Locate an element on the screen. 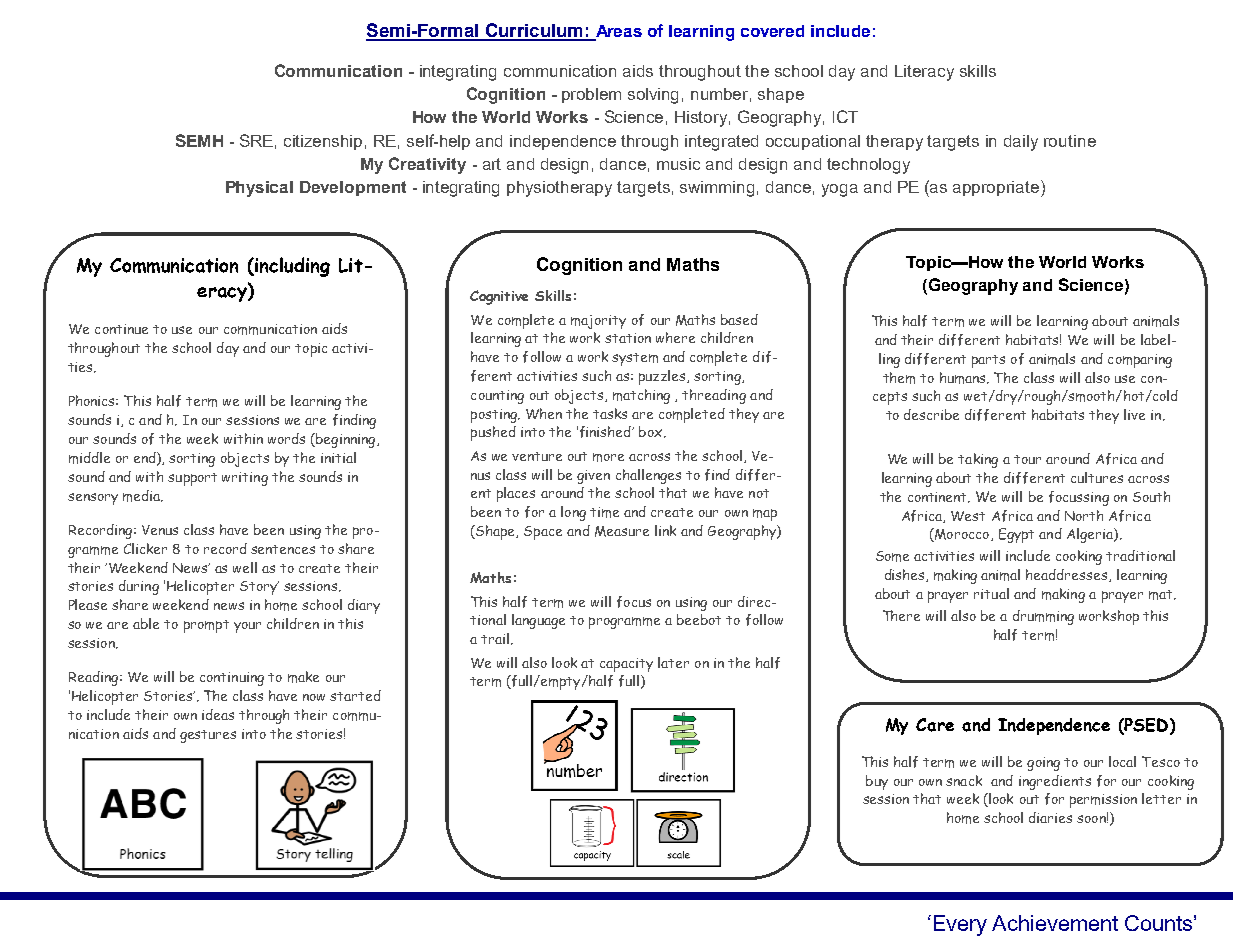 The height and width of the screenshot is (952, 1233). Areas is located at coordinates (618, 32).
